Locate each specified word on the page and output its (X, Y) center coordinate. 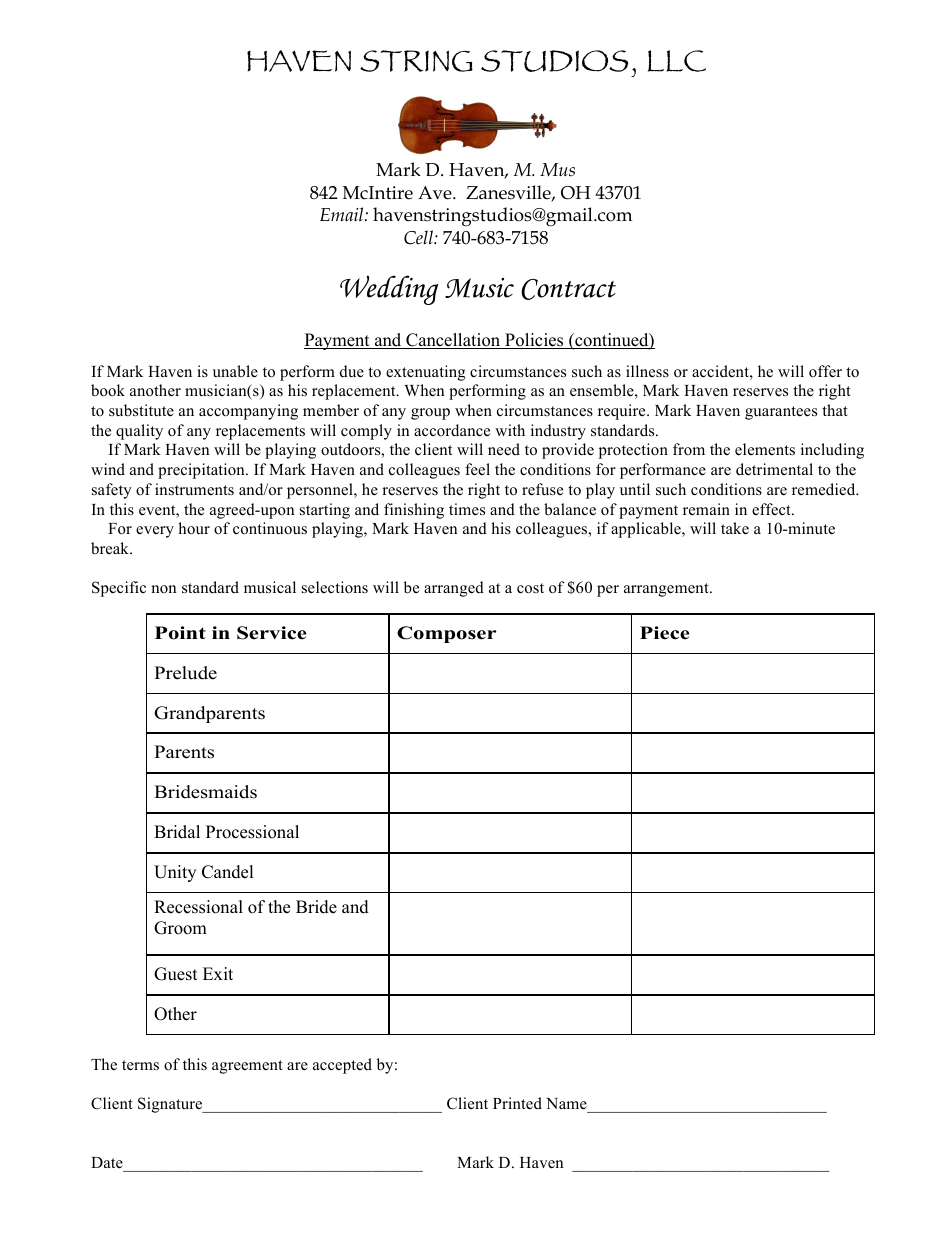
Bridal (177, 832)
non (163, 589)
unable (235, 371)
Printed (517, 1103)
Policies (534, 341)
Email (343, 214)
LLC (677, 61)
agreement (247, 1067)
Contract (568, 289)
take (735, 528)
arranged (454, 589)
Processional (252, 832)
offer (825, 371)
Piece (664, 633)
